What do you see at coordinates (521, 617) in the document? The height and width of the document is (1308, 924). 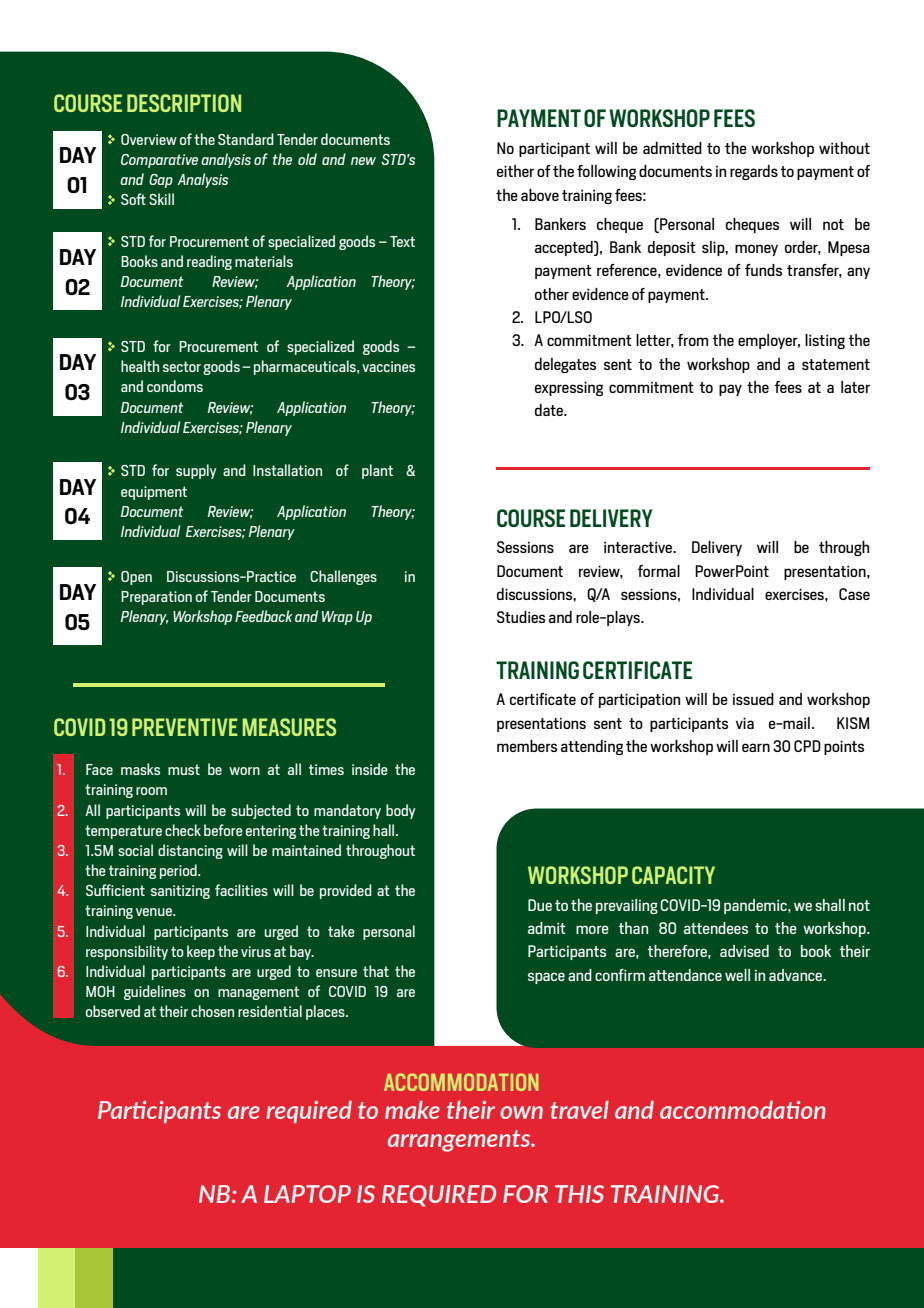 I see `Studies` at bounding box center [521, 617].
